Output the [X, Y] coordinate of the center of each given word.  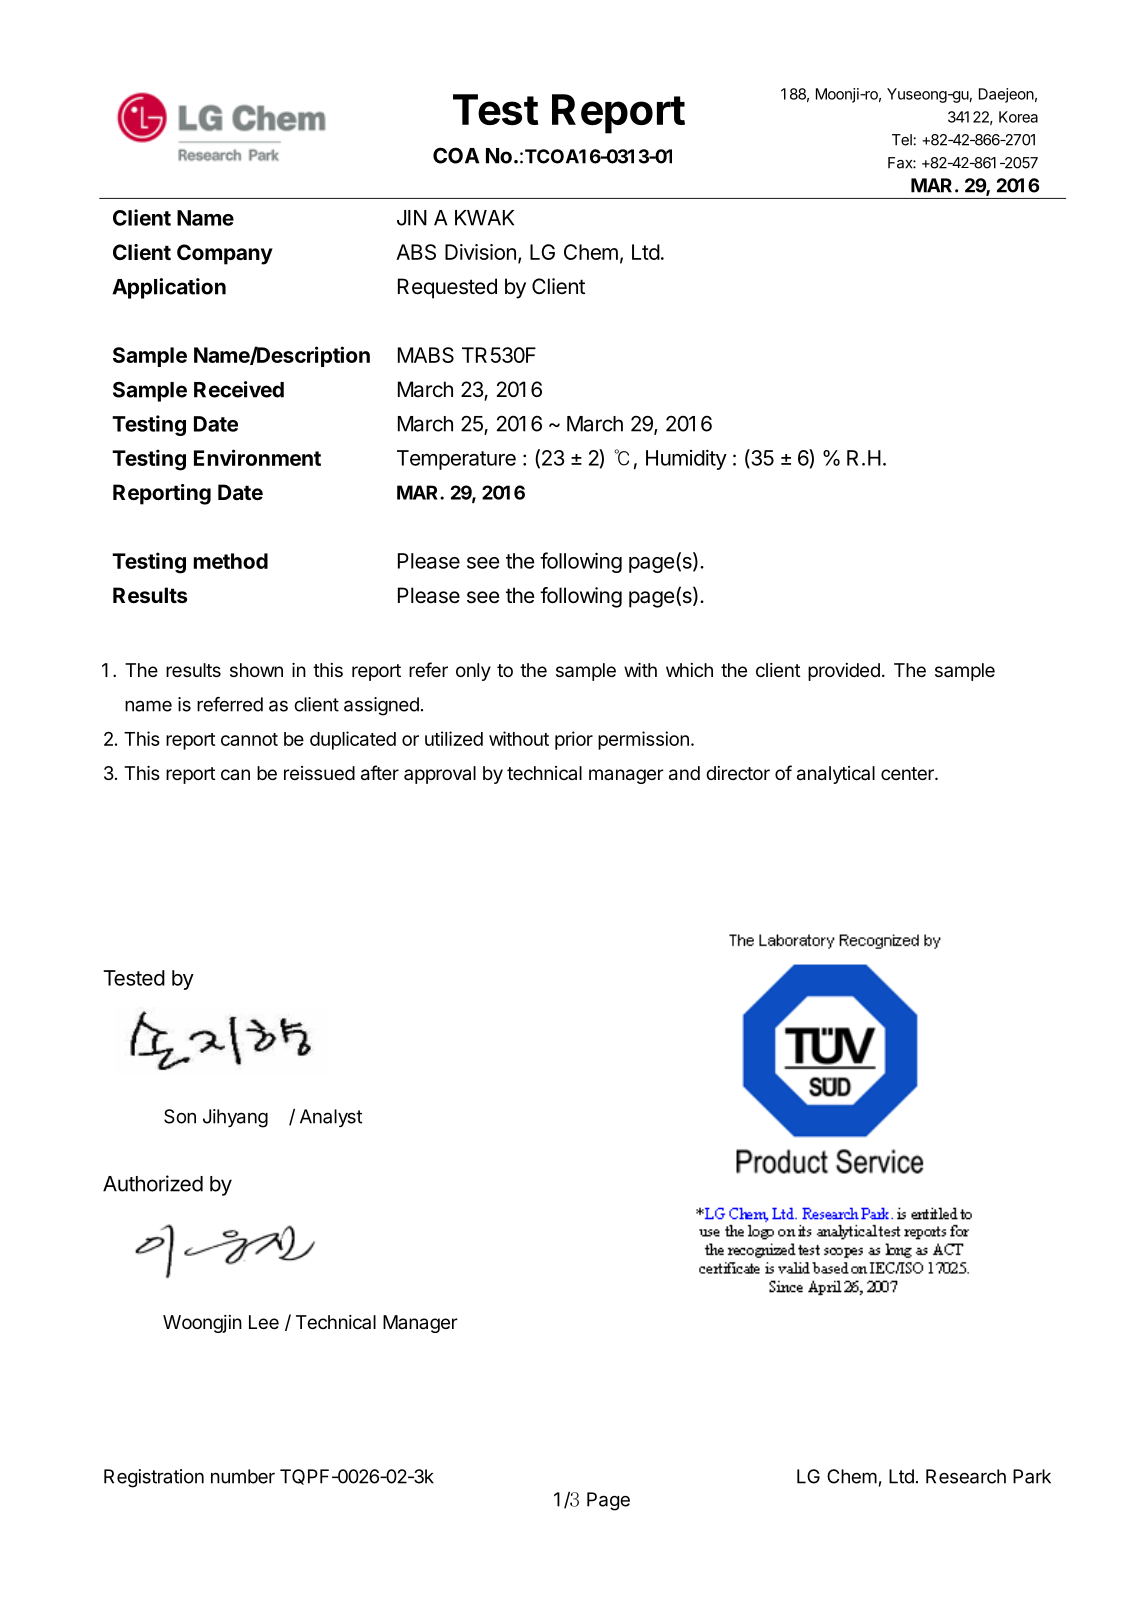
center [908, 773]
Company [225, 254]
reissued [319, 773]
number [243, 1476]
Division [480, 252]
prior [574, 740]
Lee [264, 1322]
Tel [902, 140]
